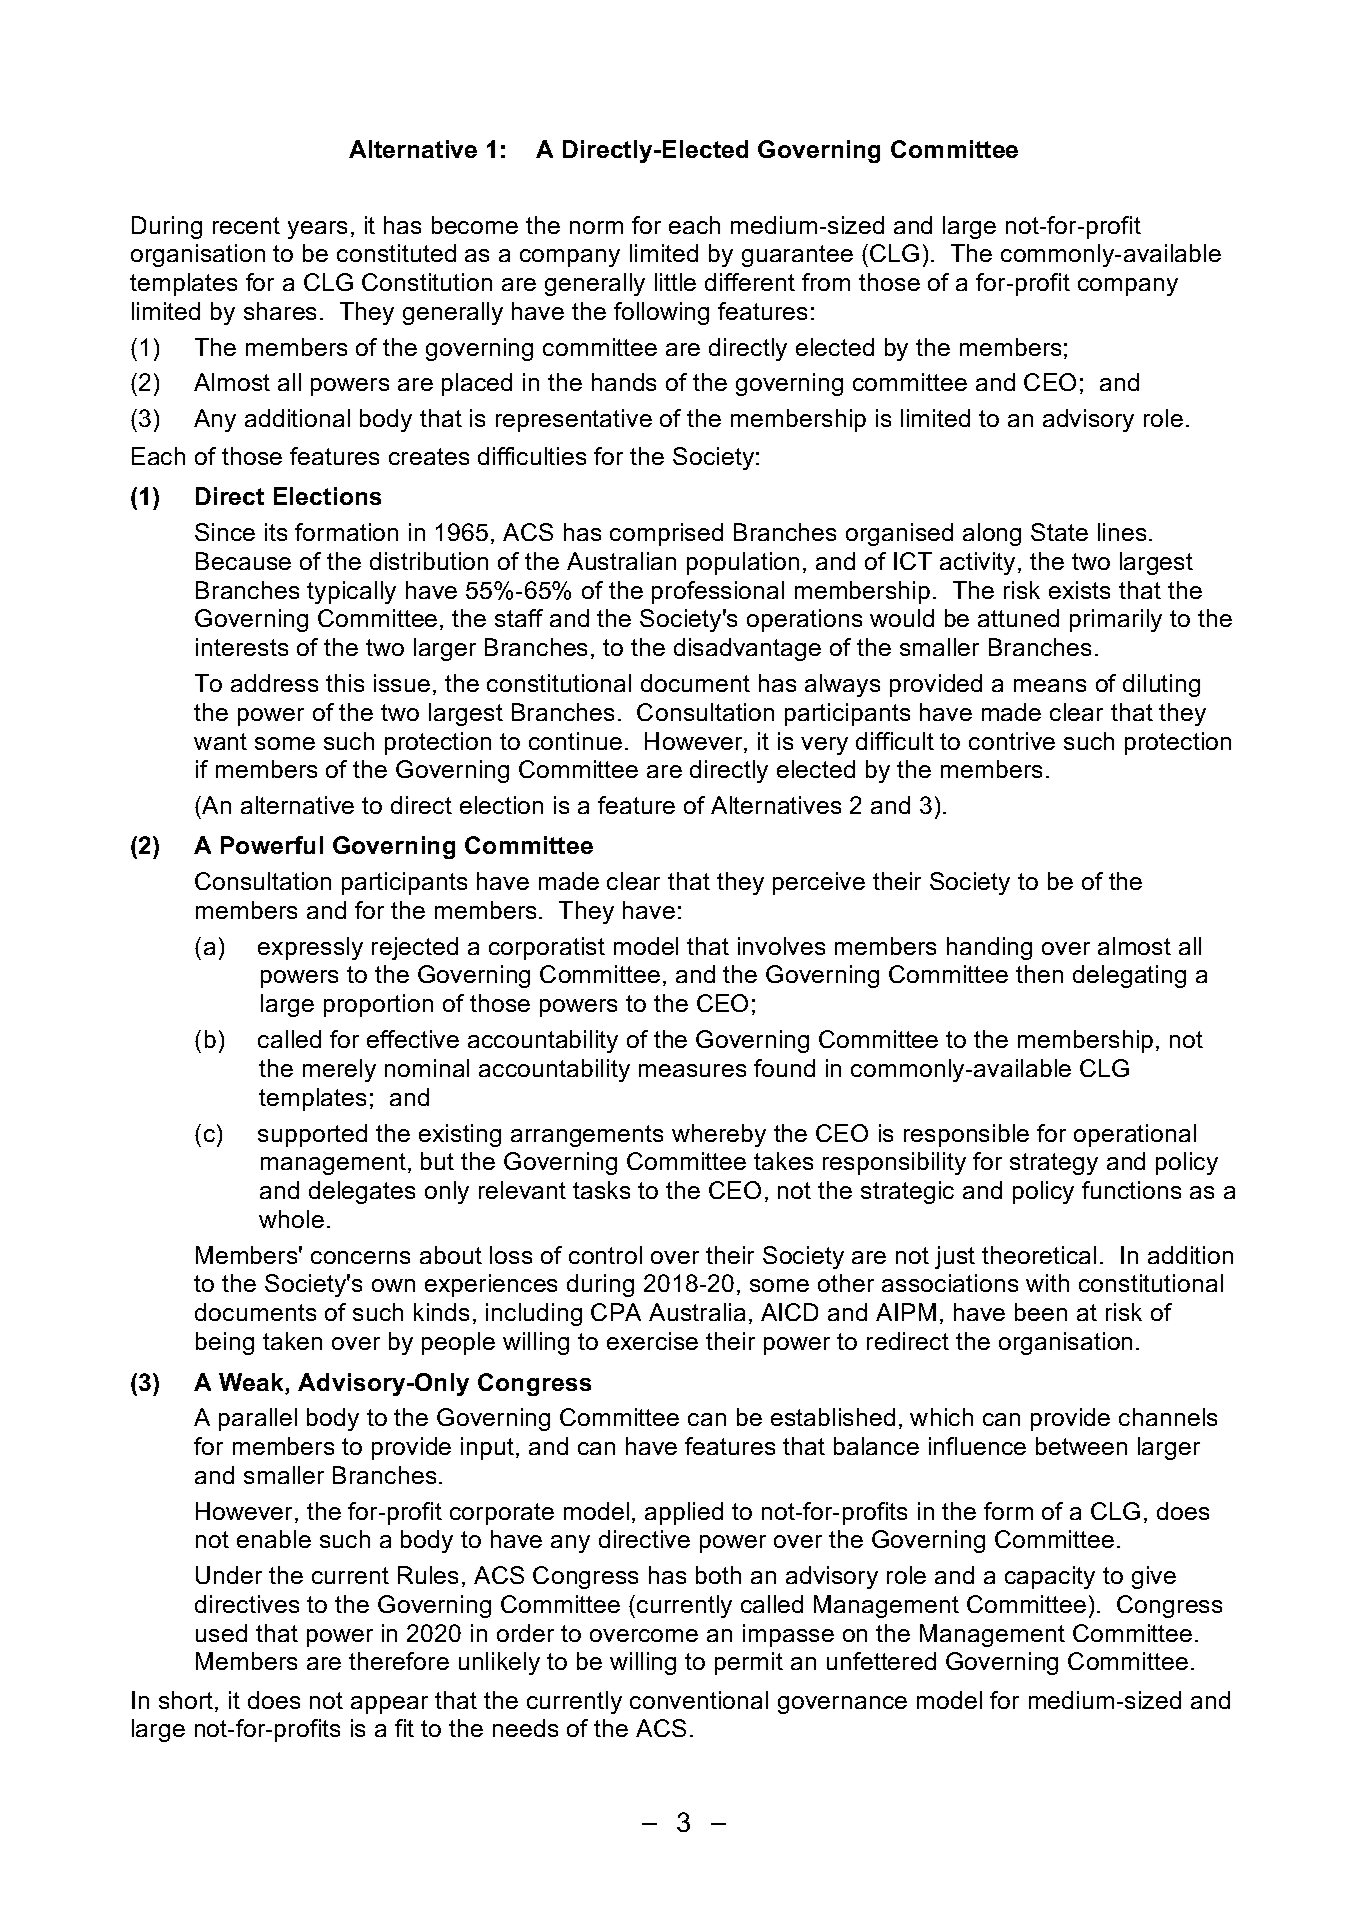  What do you see at coordinates (310, 948) in the page?
I see `expressly` at bounding box center [310, 948].
